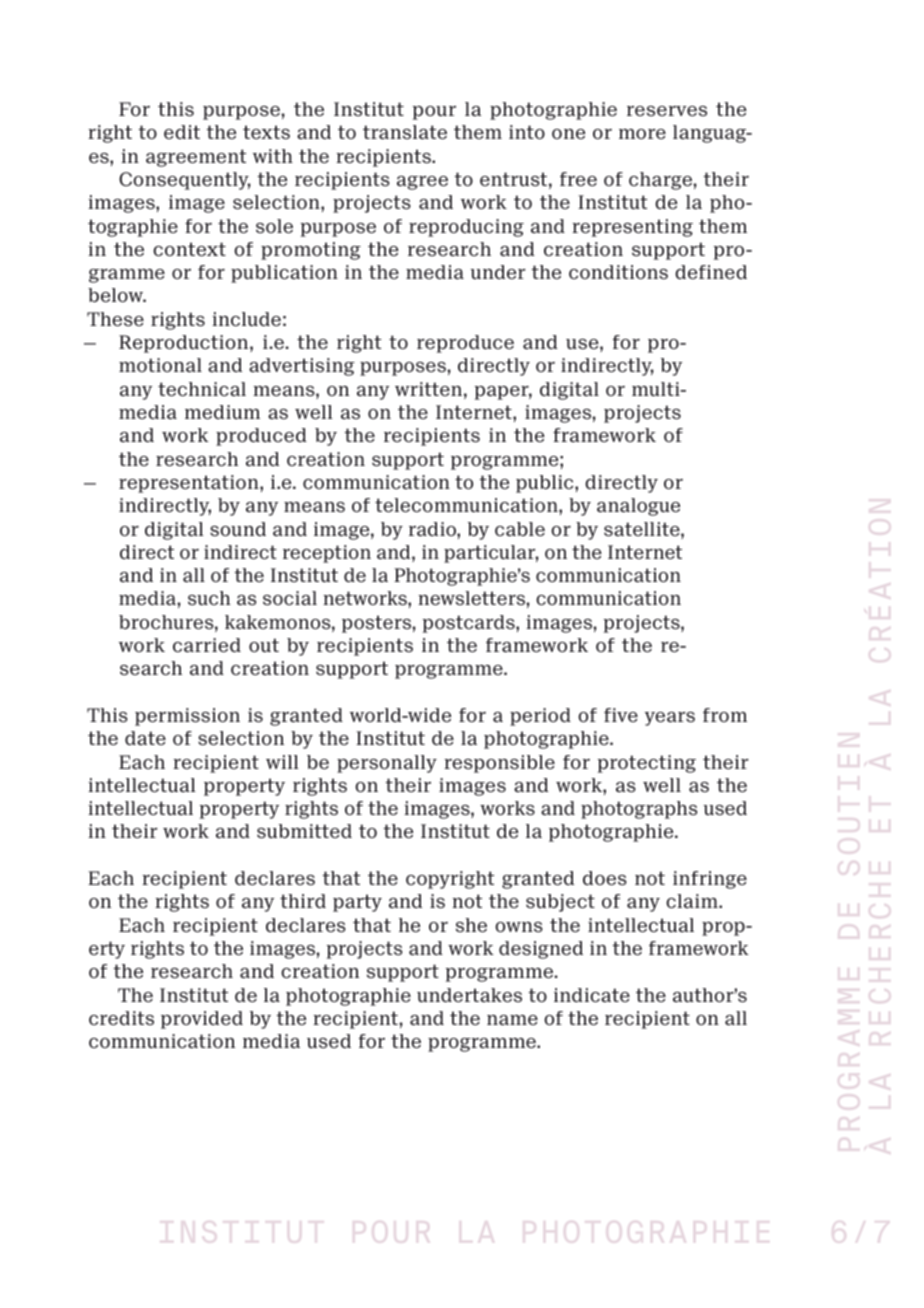  Describe the element at coordinates (592, 995) in the document. I see `indicate` at that location.
